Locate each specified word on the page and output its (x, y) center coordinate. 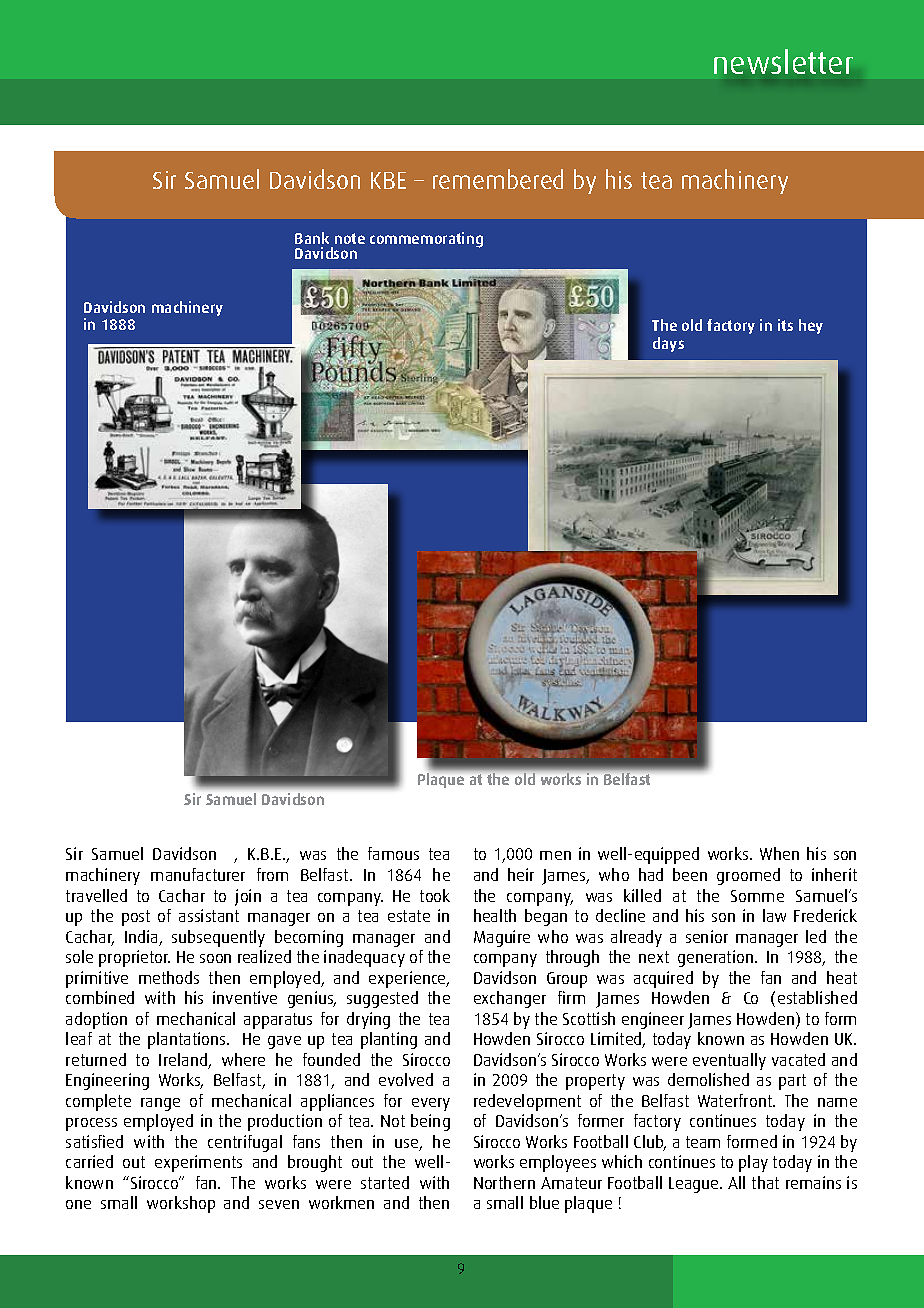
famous (393, 853)
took (435, 895)
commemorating (426, 240)
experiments (198, 1163)
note (350, 238)
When (779, 853)
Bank (312, 238)
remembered (498, 179)
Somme (757, 896)
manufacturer (198, 874)
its (785, 325)
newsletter (783, 61)
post (136, 918)
